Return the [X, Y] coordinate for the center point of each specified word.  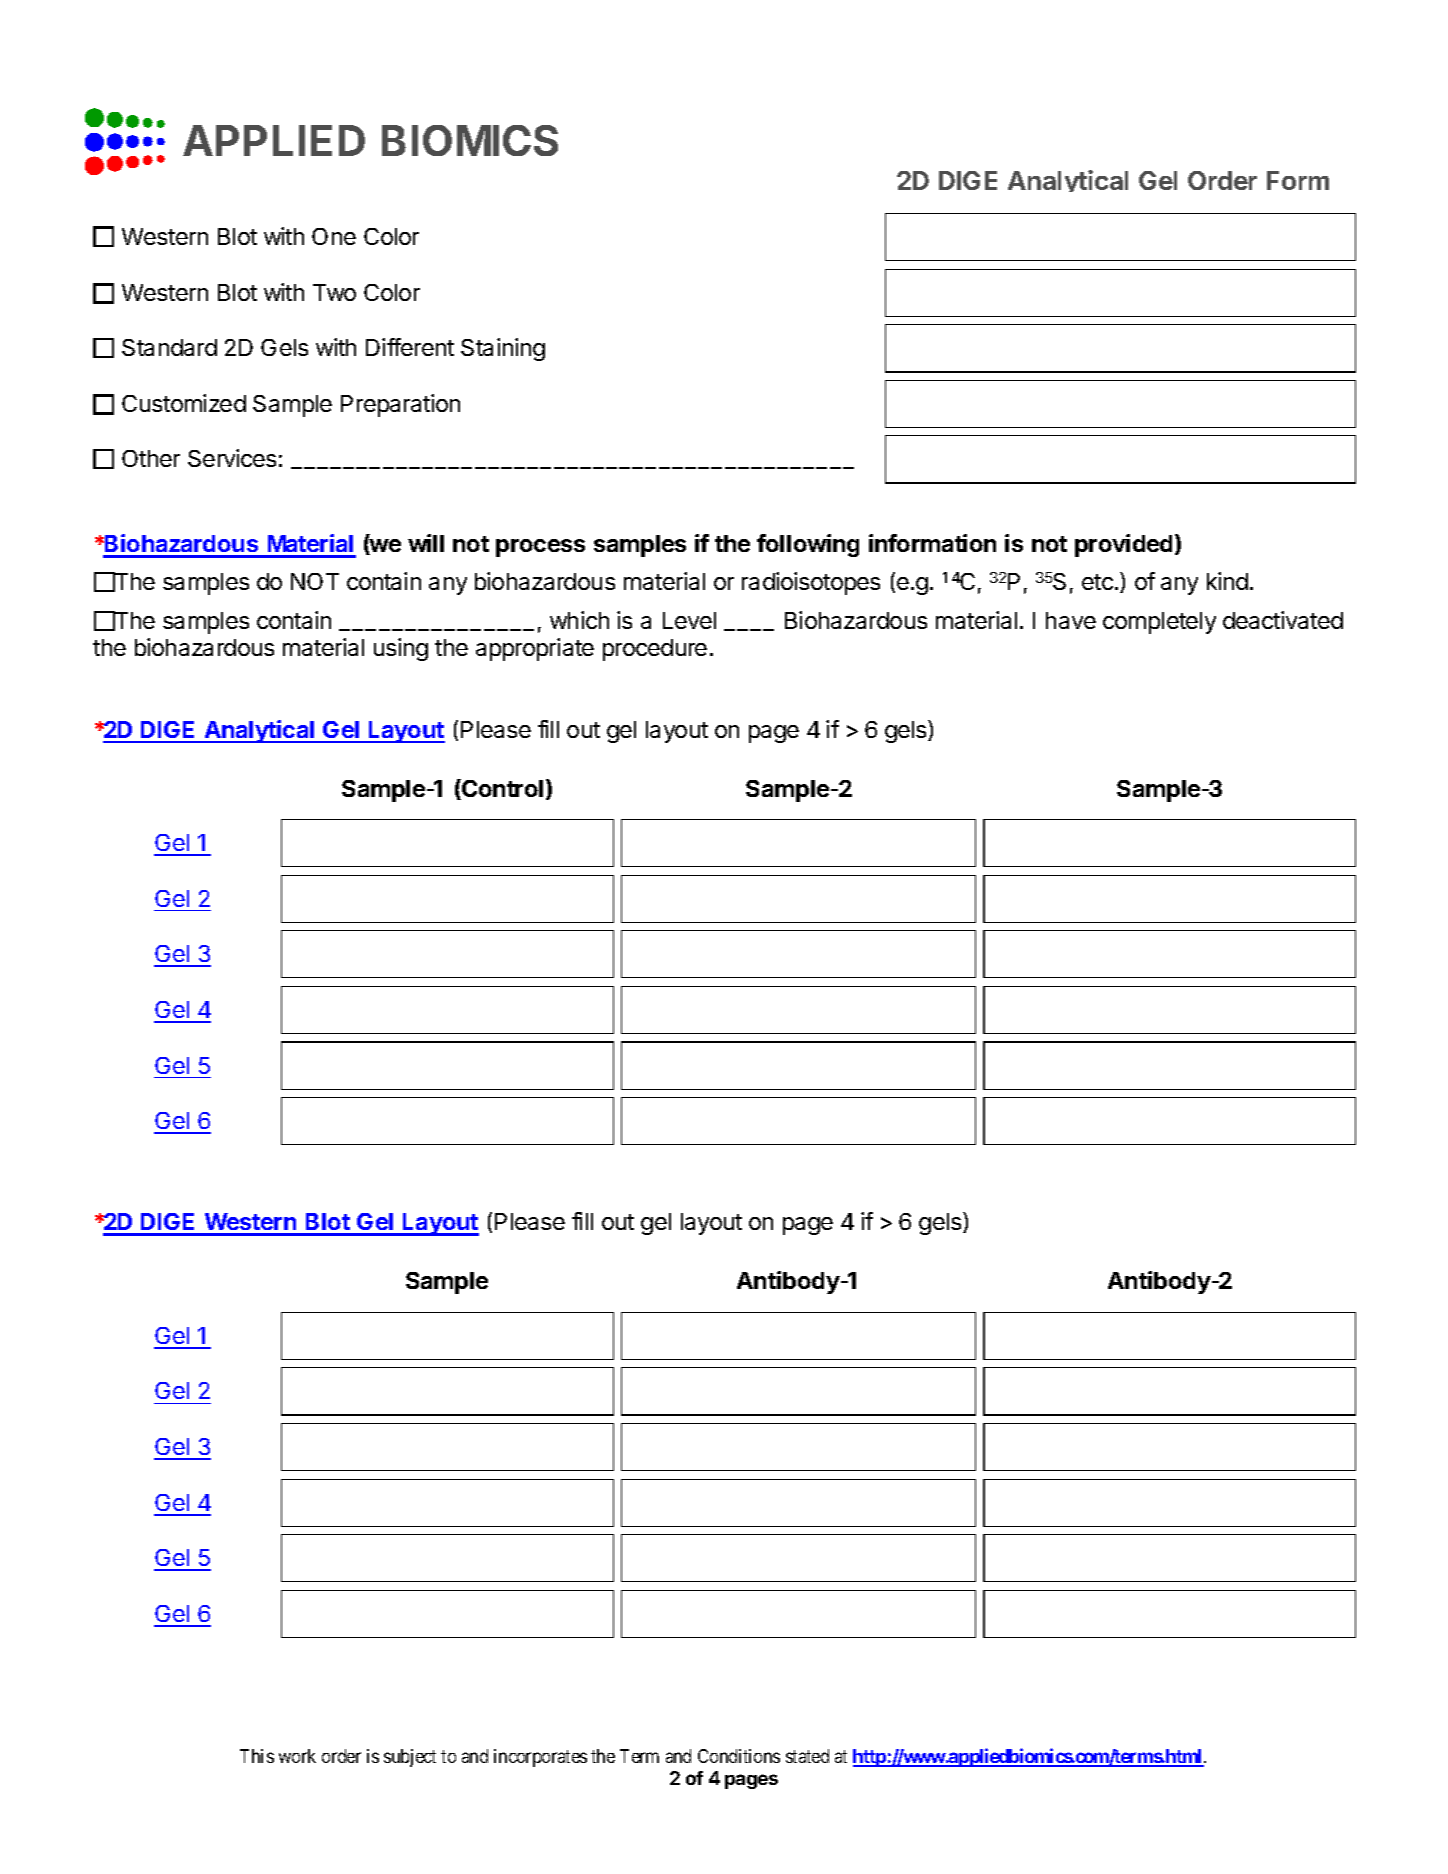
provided [1123, 545]
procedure [655, 650]
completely [1159, 623]
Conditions [739, 1756]
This [257, 1756]
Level [689, 620]
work [297, 1756]
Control [501, 789]
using [401, 649]
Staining [503, 349]
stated [807, 1756]
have [1071, 620]
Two [334, 292]
